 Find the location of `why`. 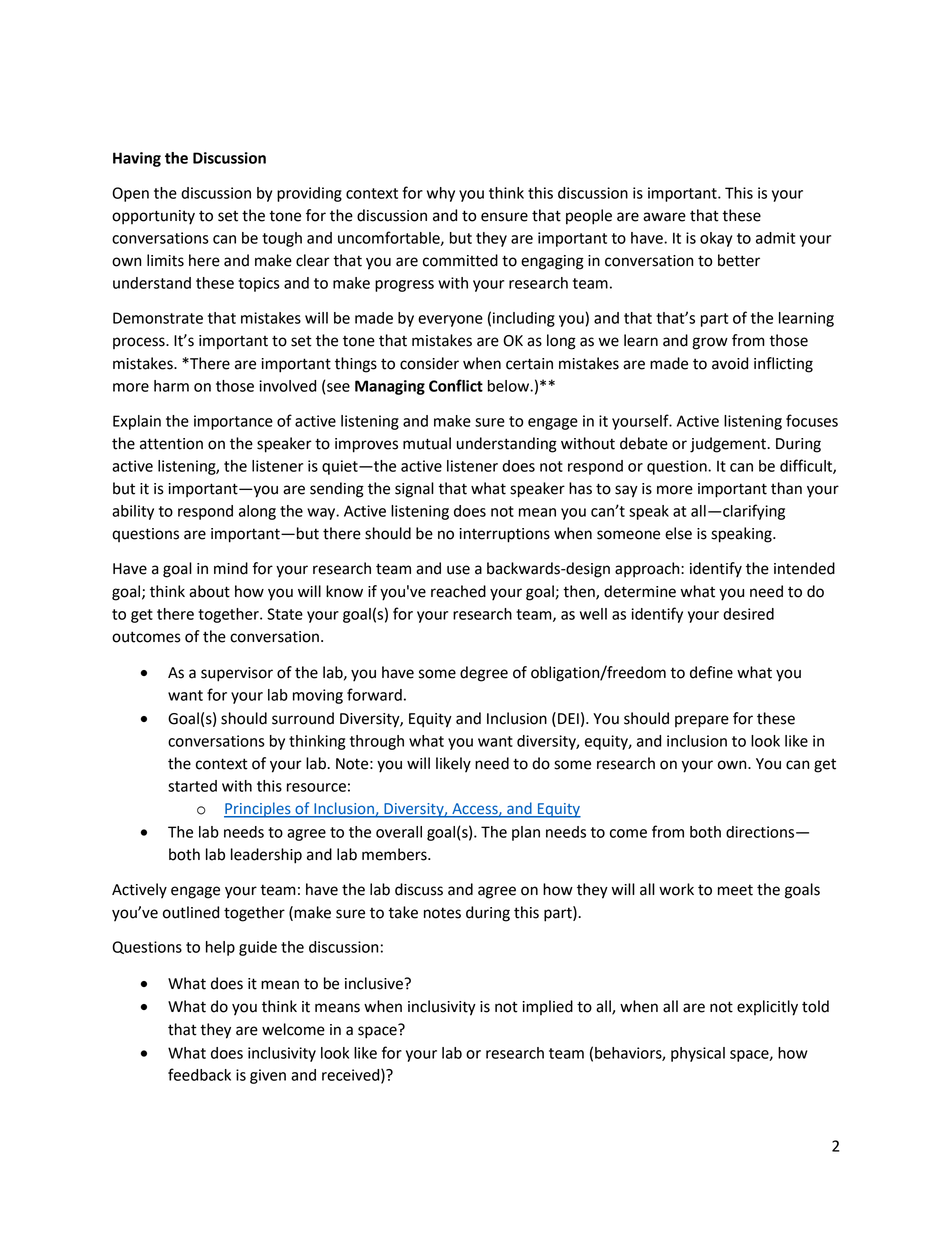

why is located at coordinates (441, 194).
